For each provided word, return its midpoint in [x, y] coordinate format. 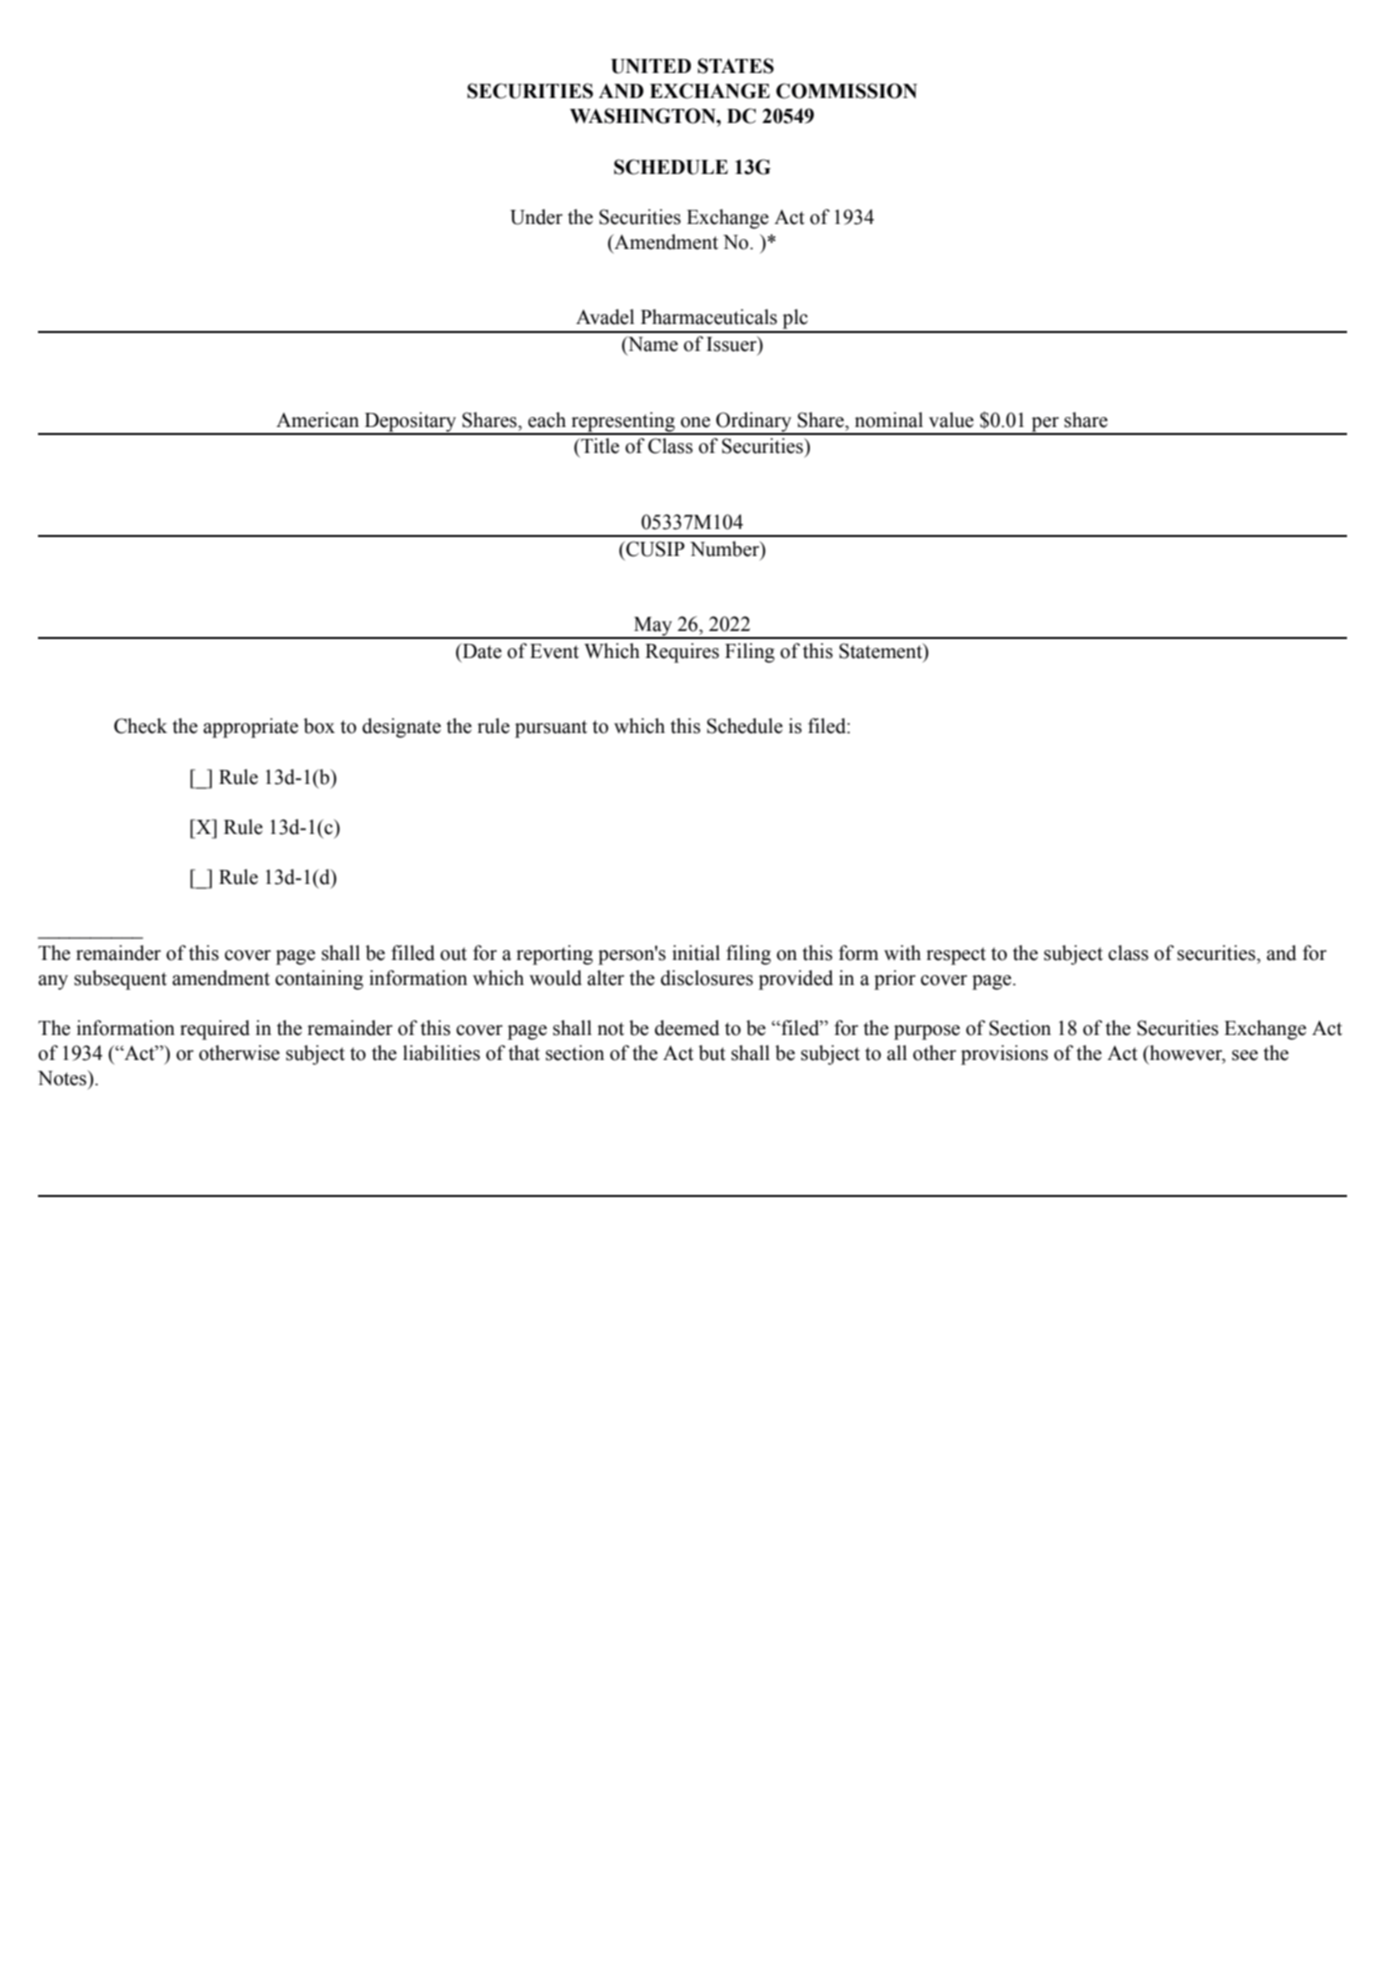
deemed [687, 1028]
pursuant [551, 729]
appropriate [250, 728]
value [951, 420]
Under [536, 217]
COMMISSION [846, 91]
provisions [1004, 1055]
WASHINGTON [644, 116]
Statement [882, 652]
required [215, 1030]
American [317, 420]
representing [623, 423]
